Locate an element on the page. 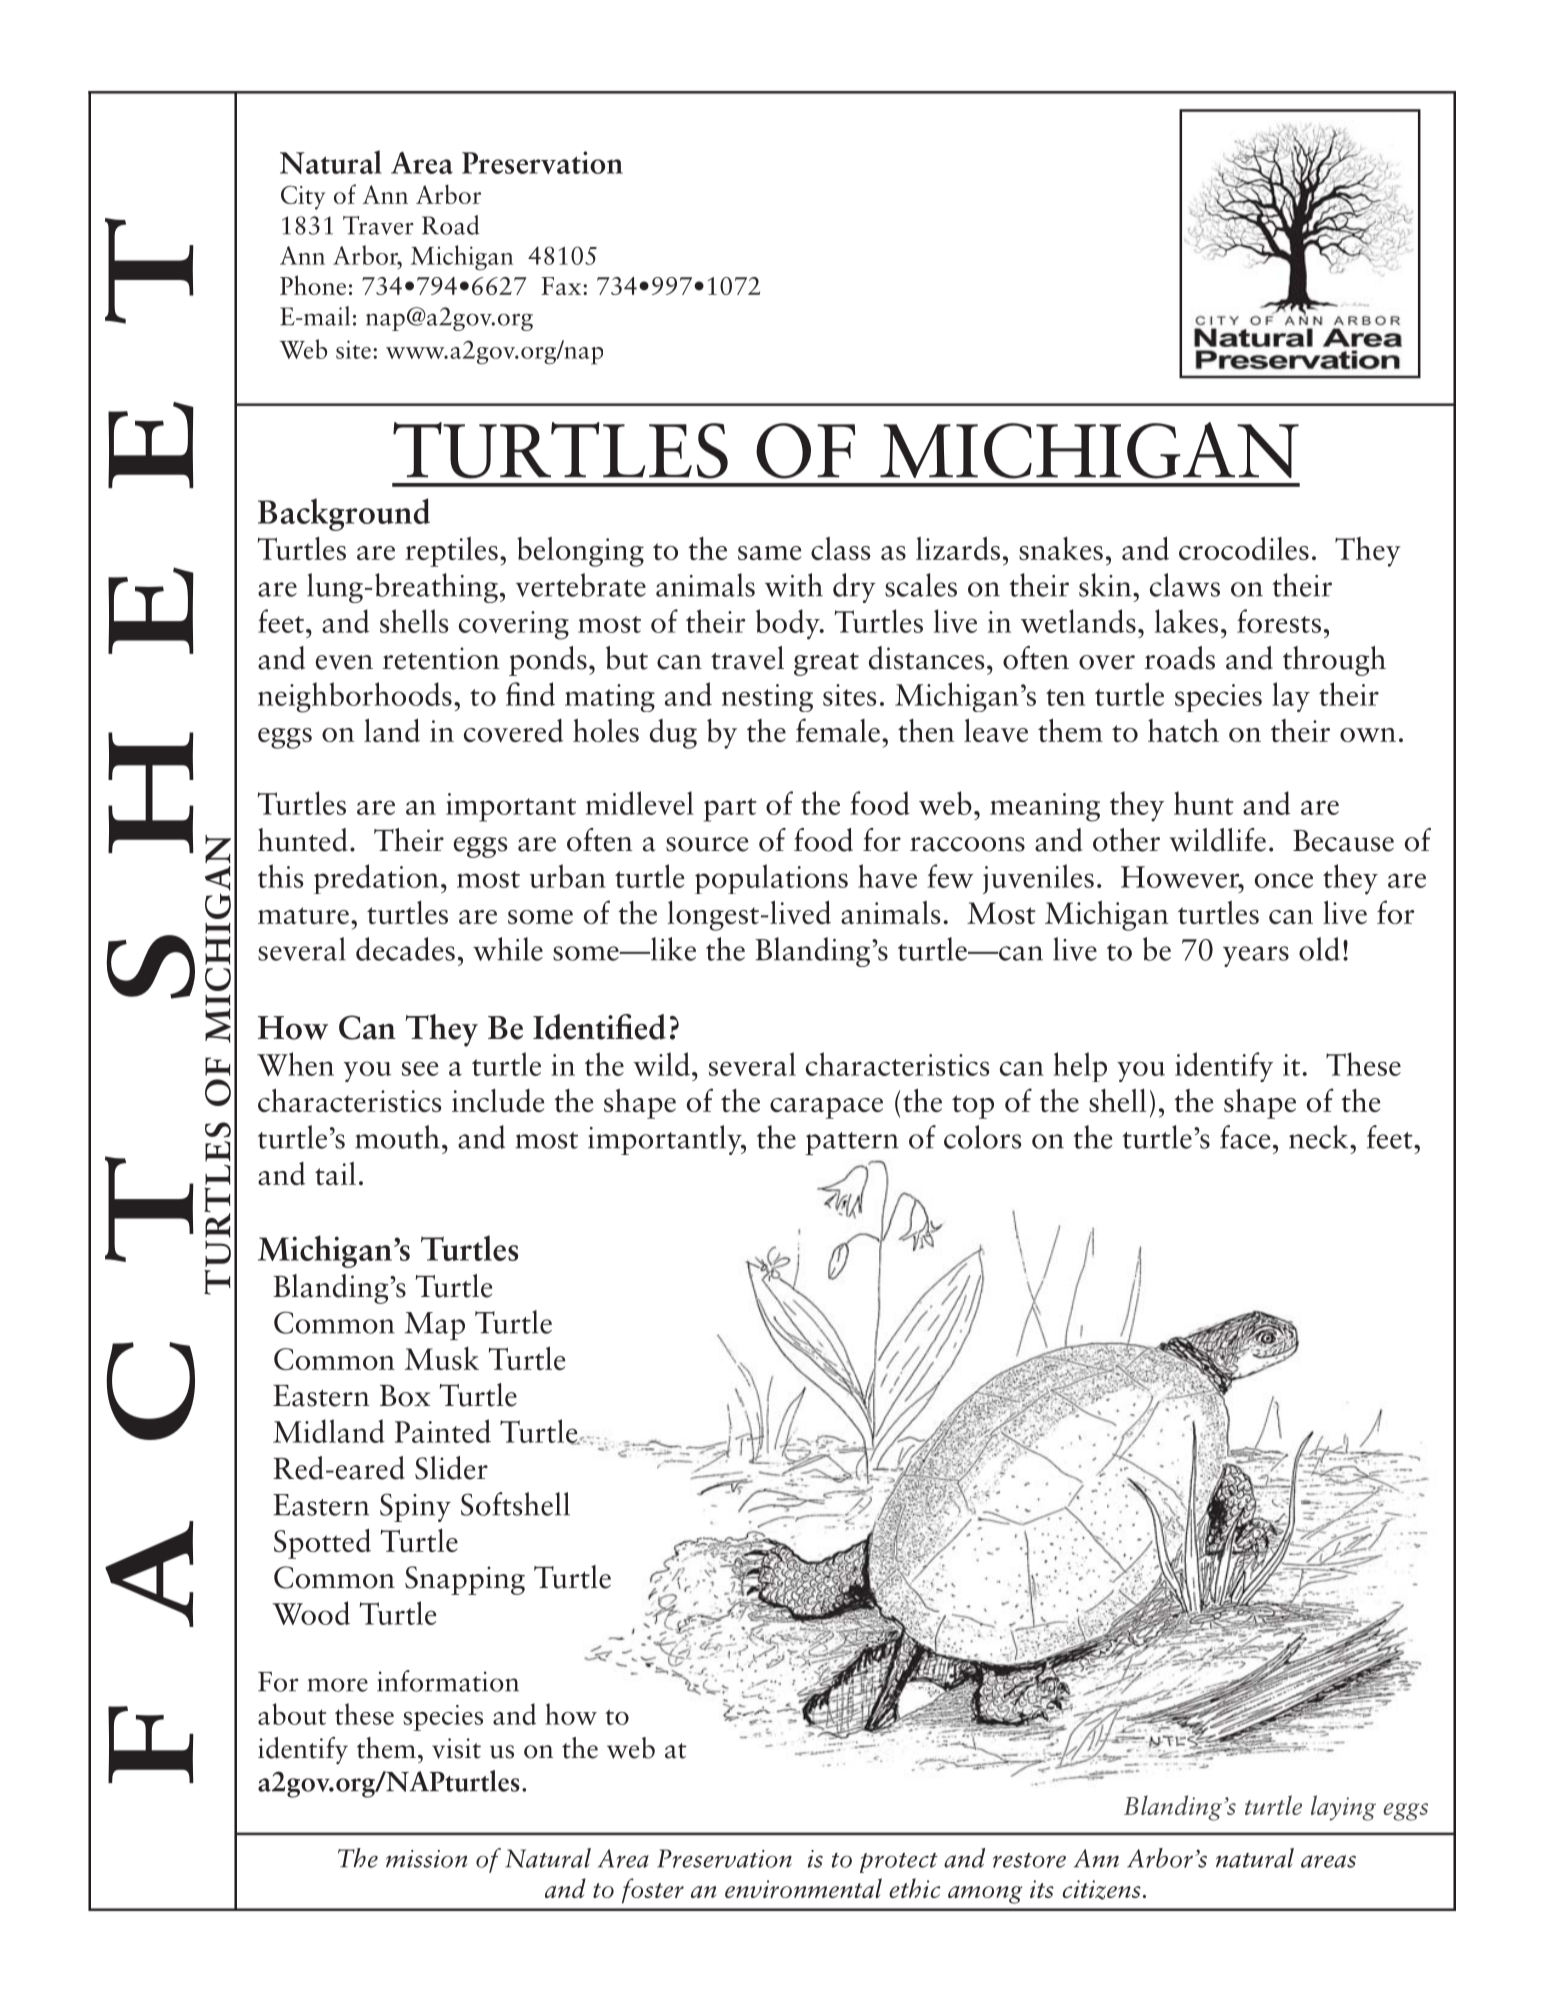 This page has height=2002, width=1547. Map is located at coordinates (435, 1326).
